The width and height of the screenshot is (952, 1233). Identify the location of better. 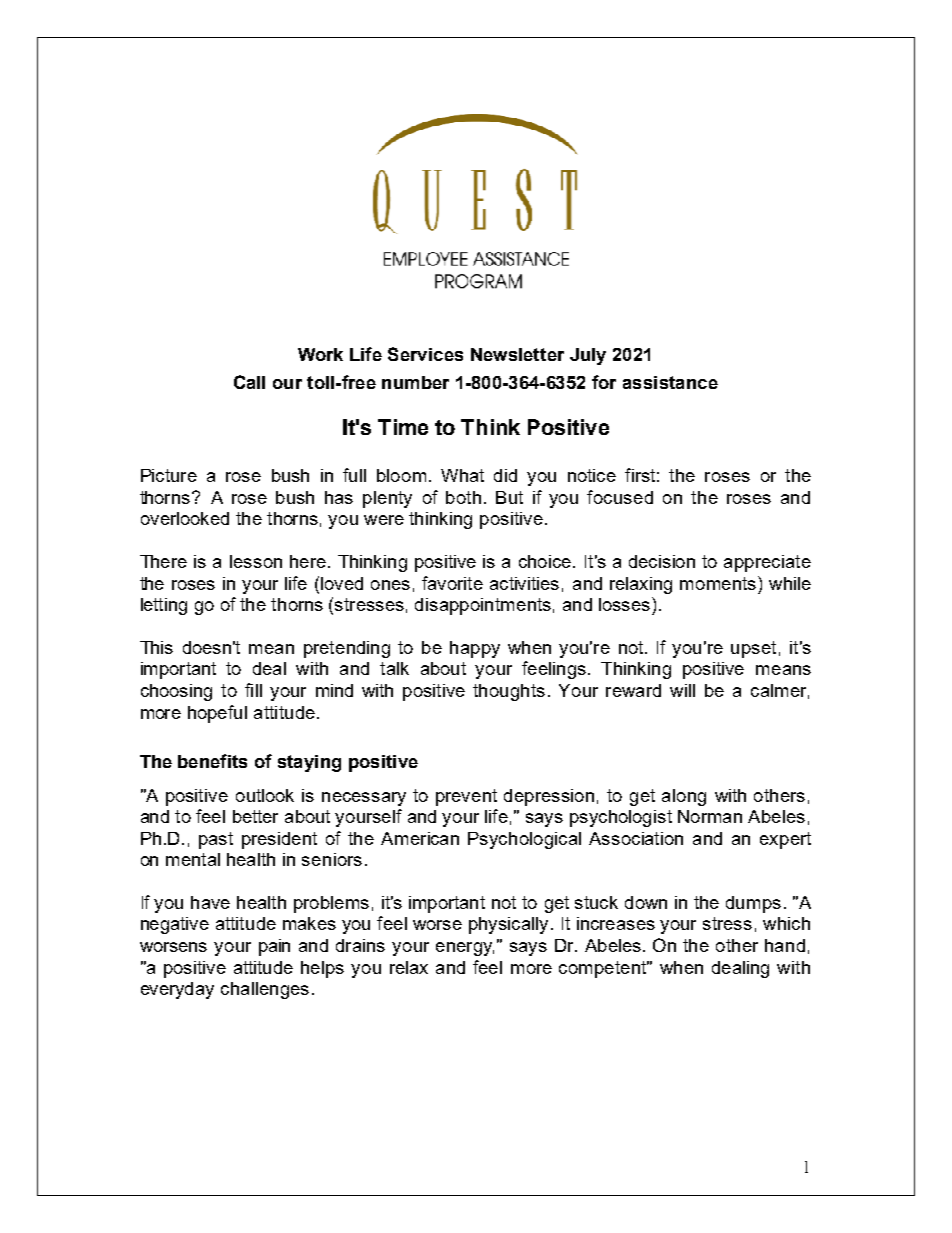
(255, 816).
